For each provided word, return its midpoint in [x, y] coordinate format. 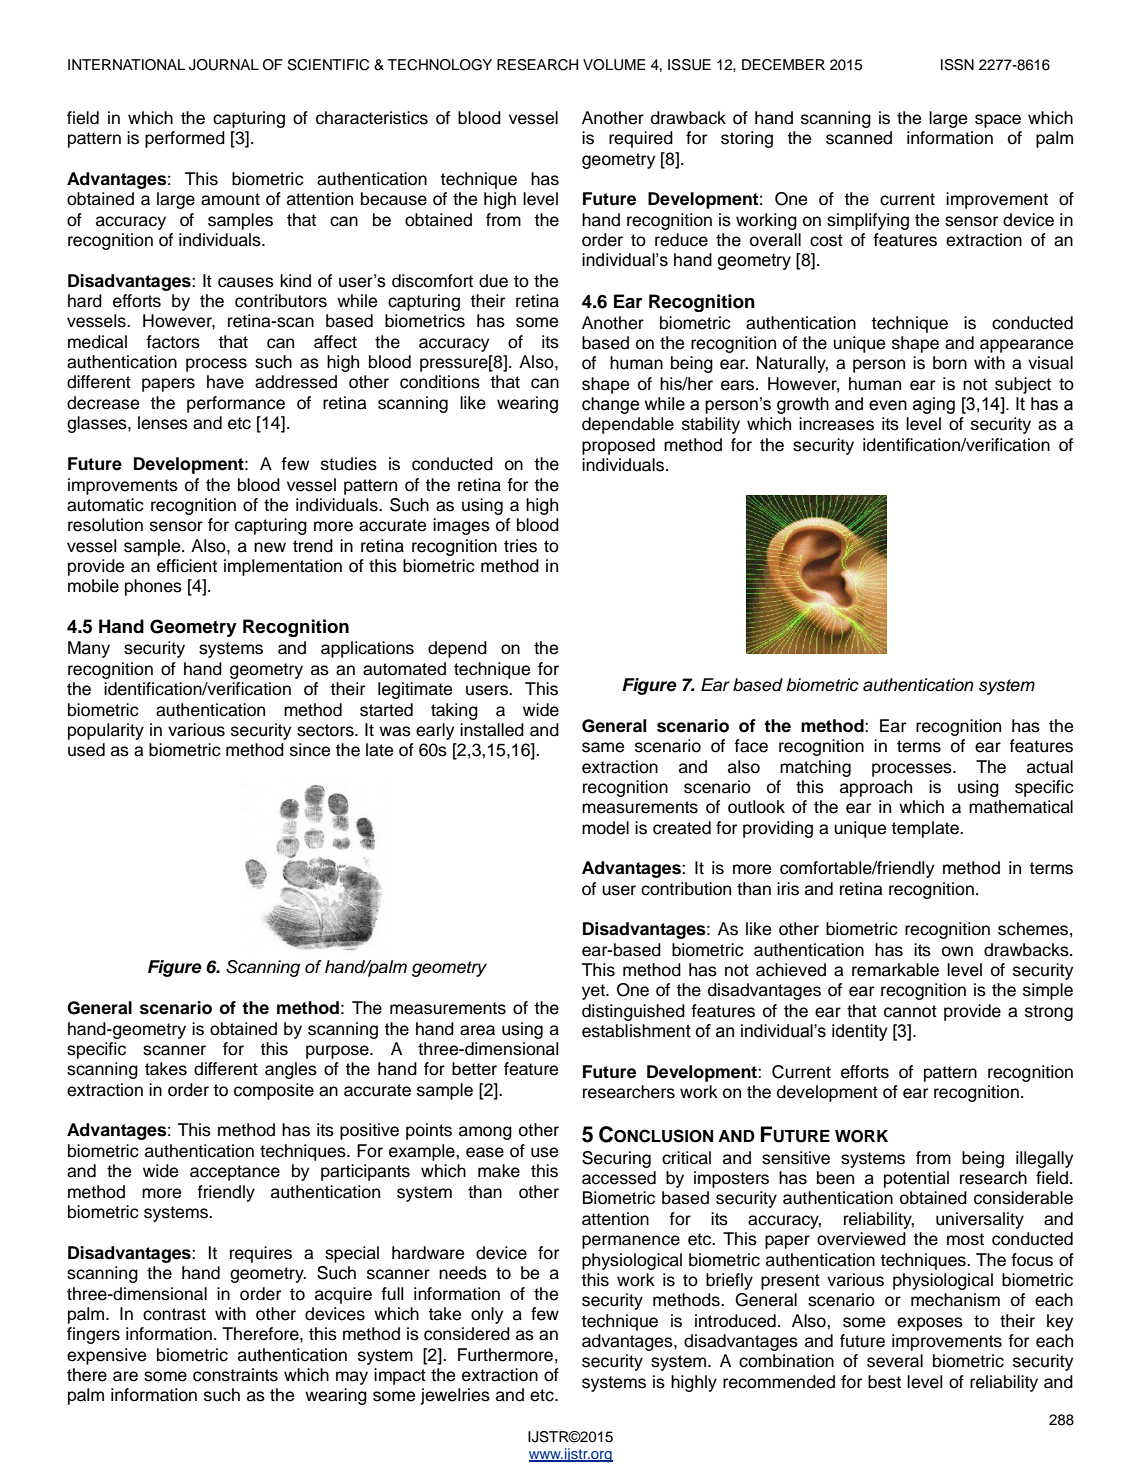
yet [594, 992]
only [487, 1315]
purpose [338, 1052]
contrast [174, 1314]
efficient [187, 566]
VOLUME [614, 65]
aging [934, 405]
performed [185, 139]
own [957, 951]
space [998, 121]
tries [520, 546]
